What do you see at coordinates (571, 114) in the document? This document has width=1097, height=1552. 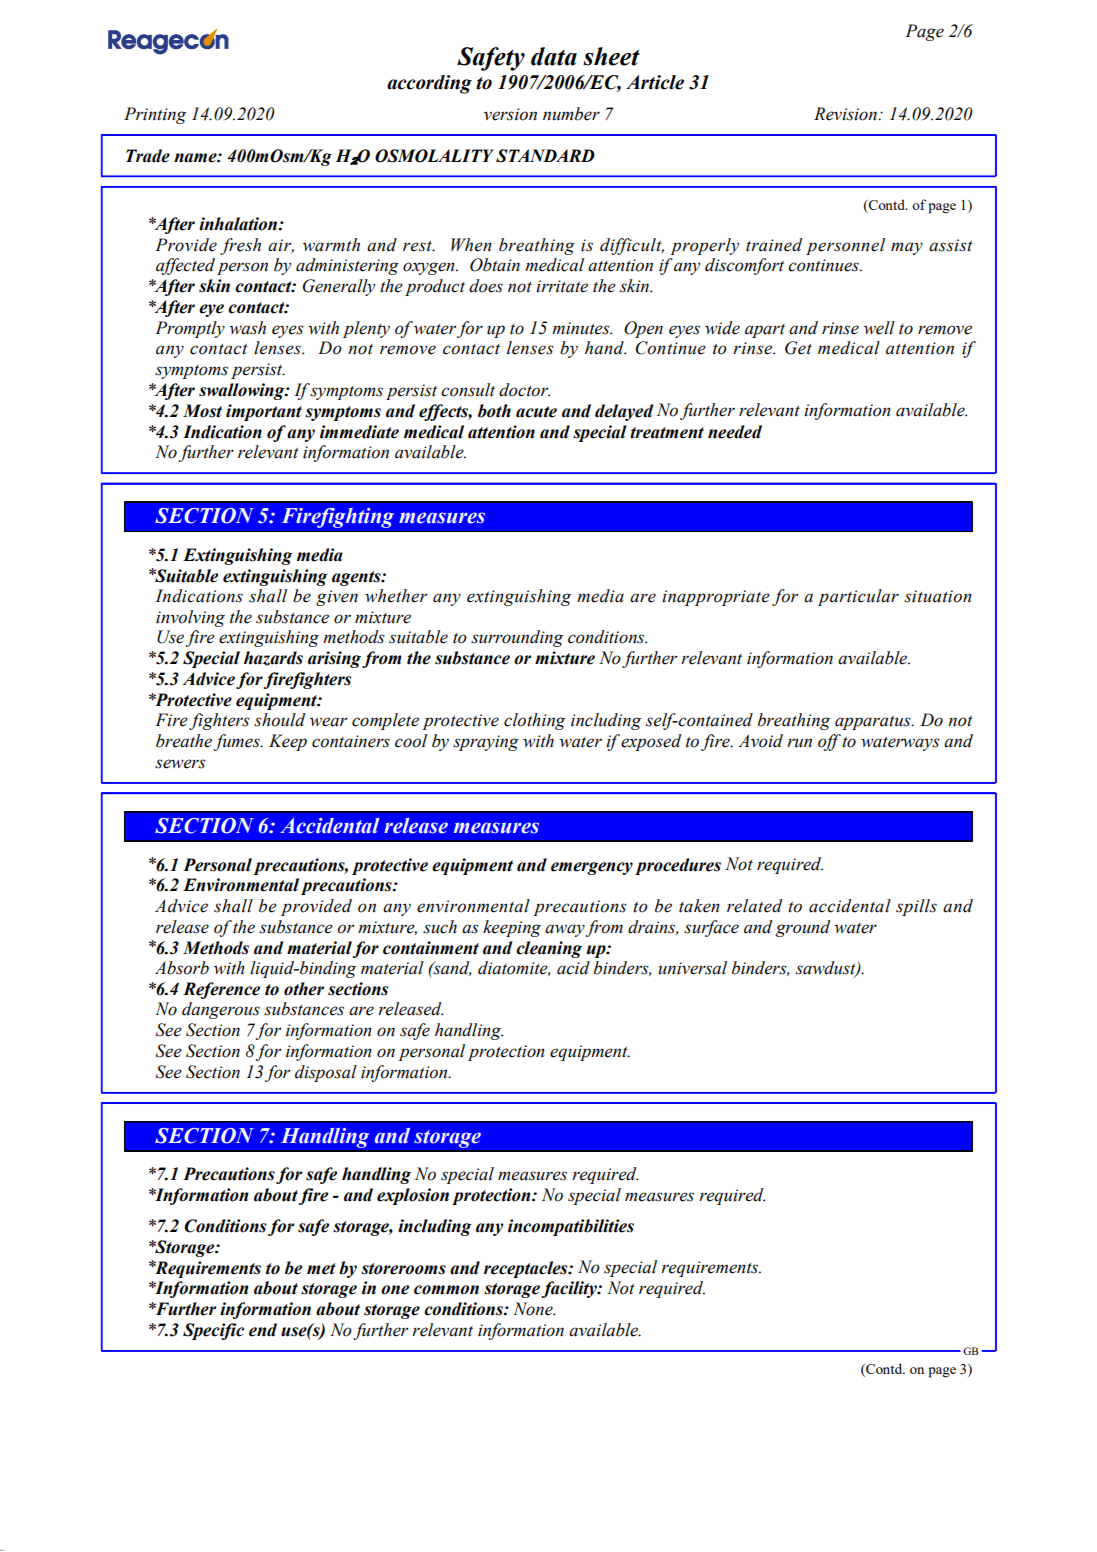 I see `number` at bounding box center [571, 114].
